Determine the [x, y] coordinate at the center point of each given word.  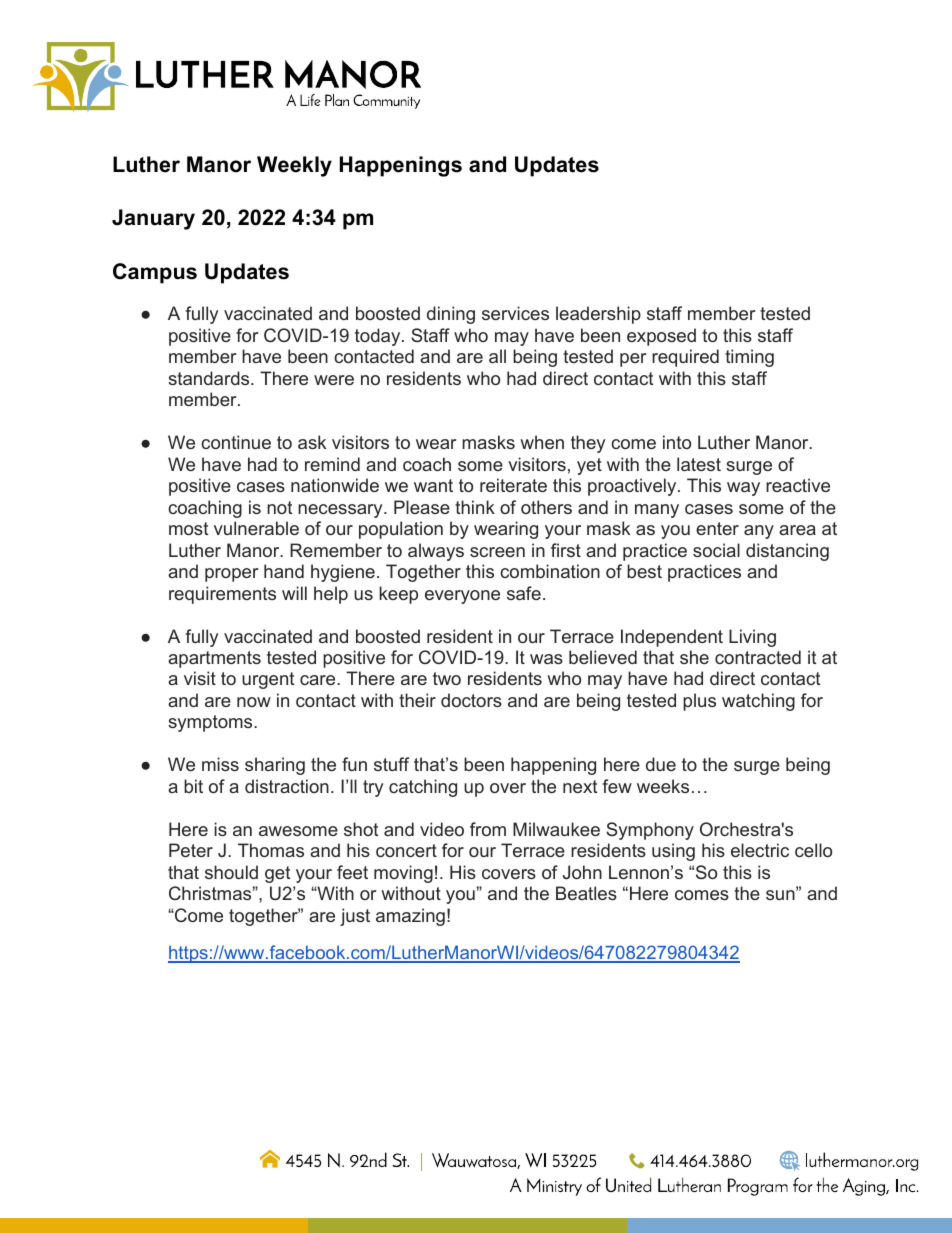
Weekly [294, 166]
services [515, 313]
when [542, 442]
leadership [598, 315]
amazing [410, 917]
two [447, 678]
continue [236, 442]
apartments [214, 659]
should [231, 872]
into [677, 442]
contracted [758, 657]
